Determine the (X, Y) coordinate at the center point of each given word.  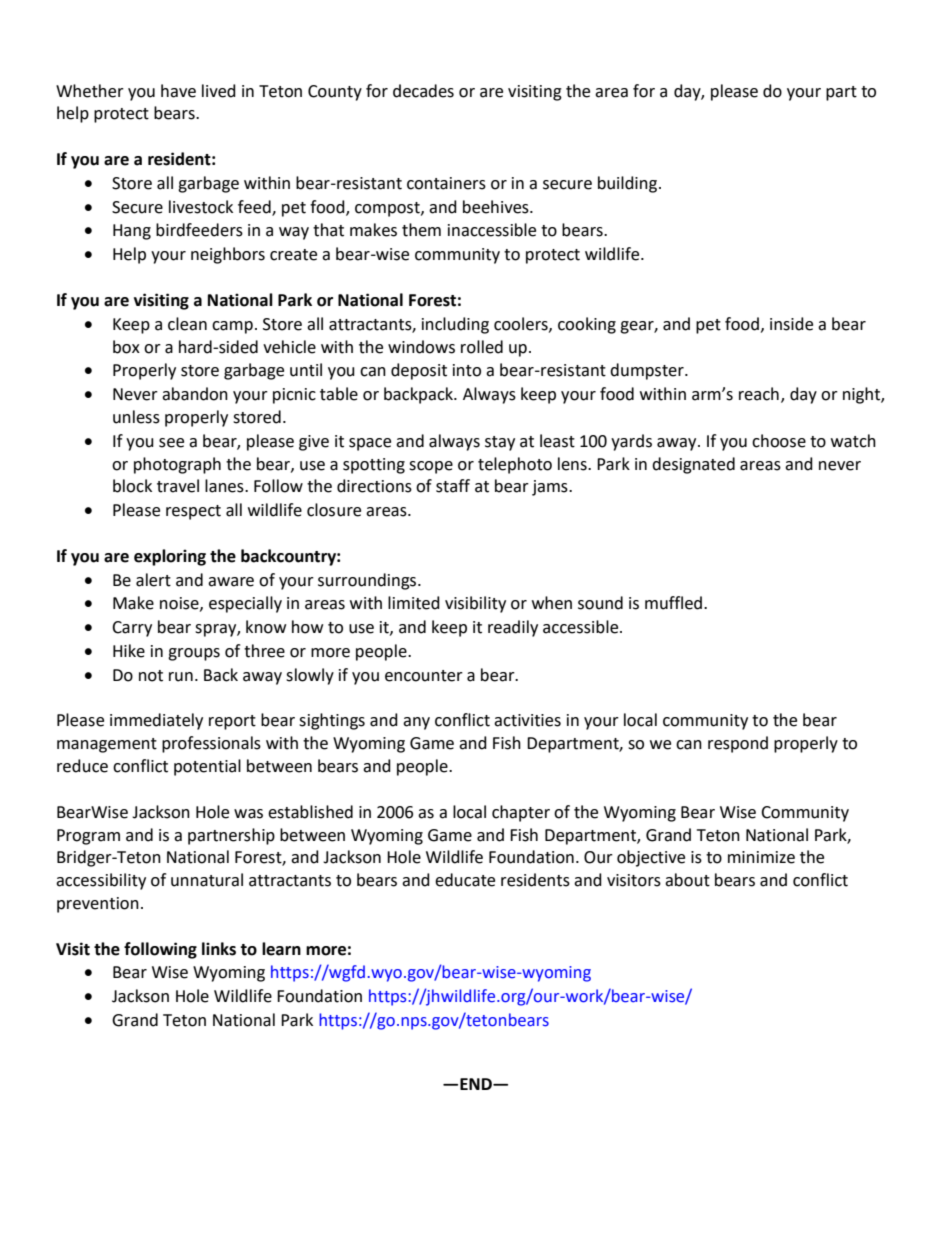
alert (153, 580)
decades (423, 91)
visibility (475, 604)
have (178, 91)
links (219, 949)
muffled (673, 603)
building (629, 184)
